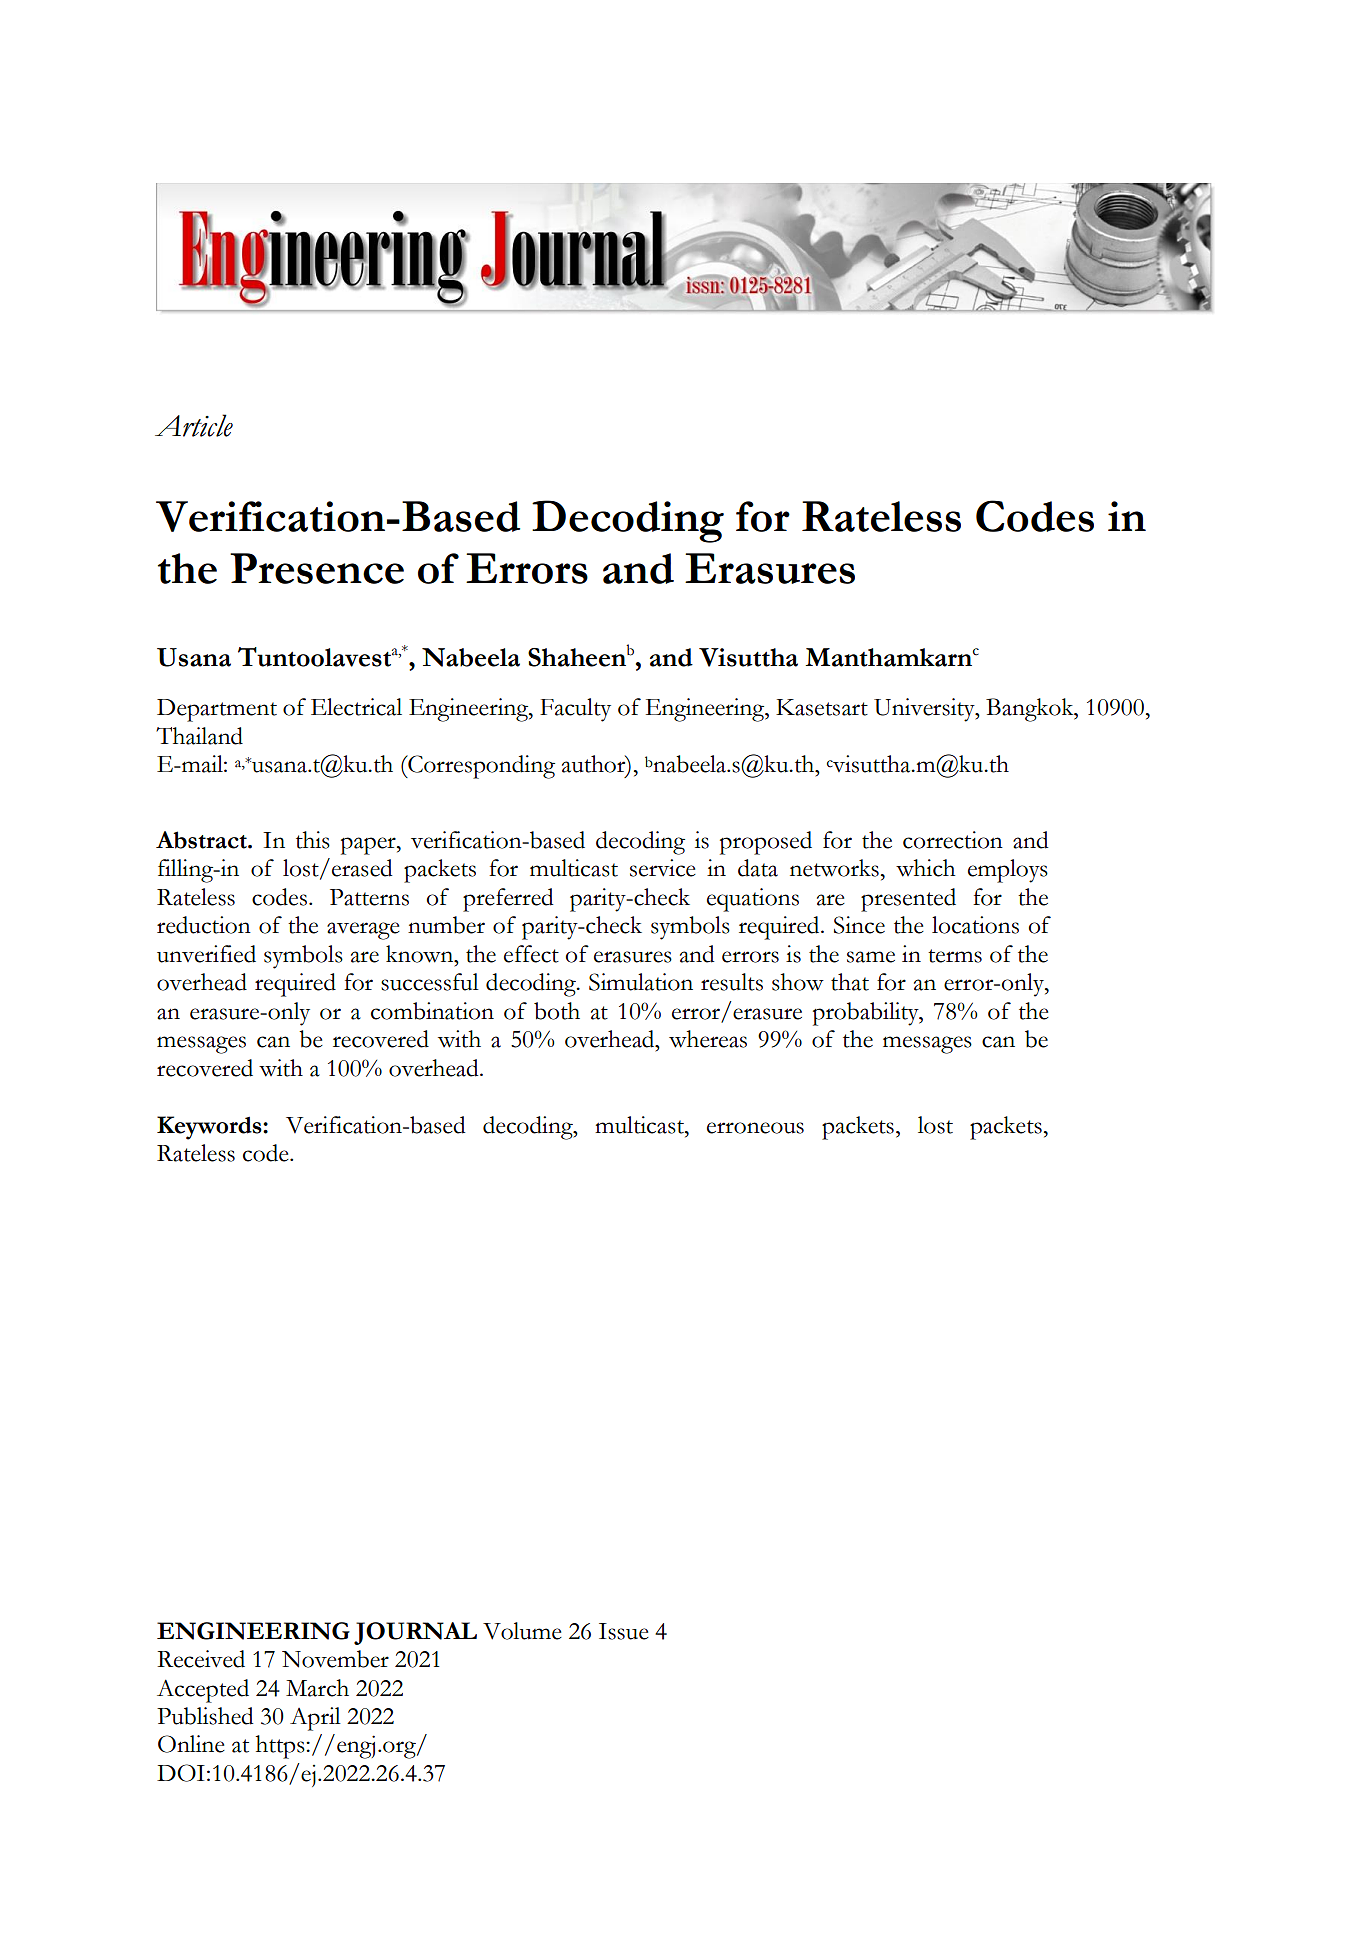  Describe the element at coordinates (925, 868) in the document. I see `which` at that location.
